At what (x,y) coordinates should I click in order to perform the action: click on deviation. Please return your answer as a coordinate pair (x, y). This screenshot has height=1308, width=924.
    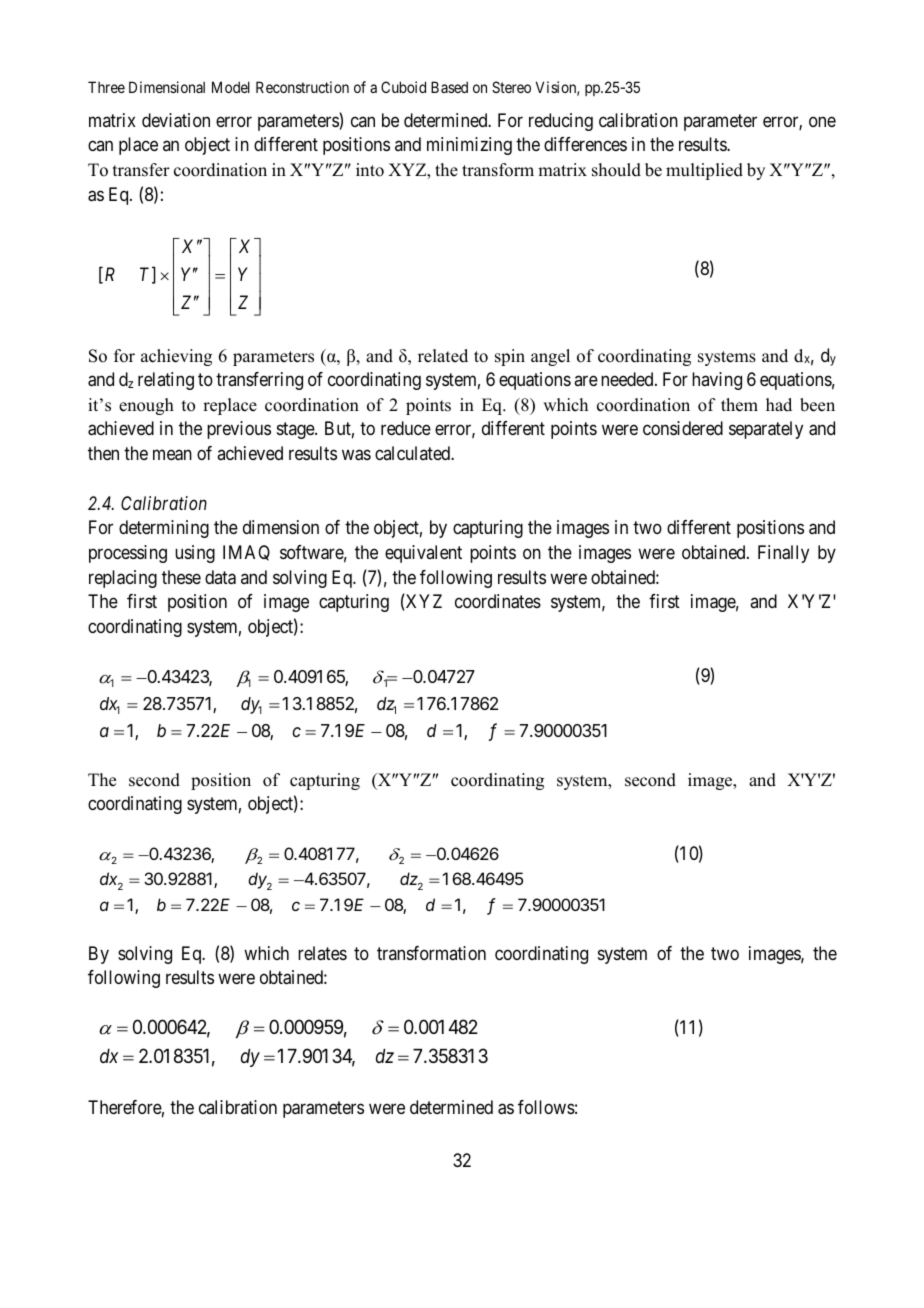
    Looking at the image, I should click on (176, 120).
